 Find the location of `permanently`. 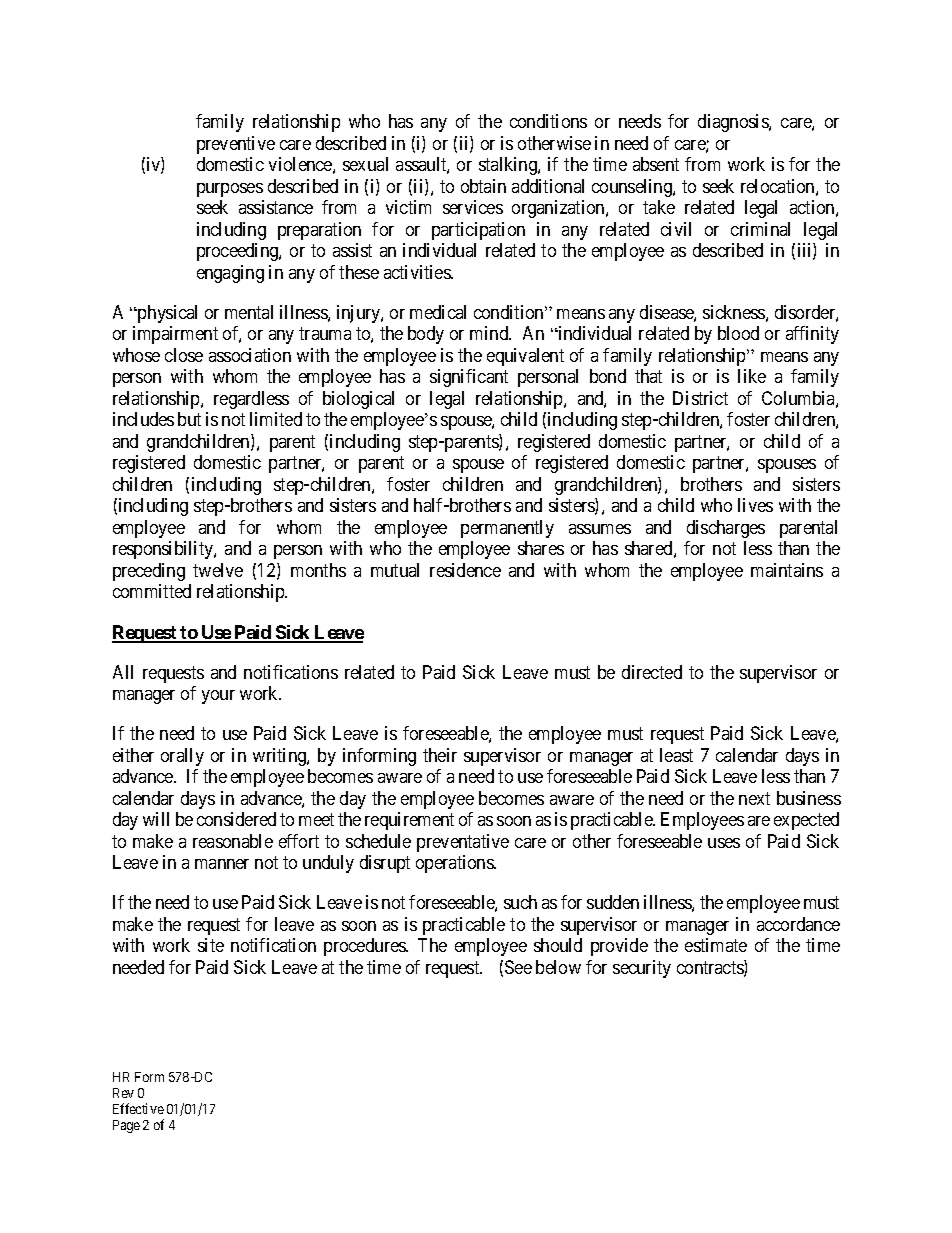

permanently is located at coordinates (507, 529).
